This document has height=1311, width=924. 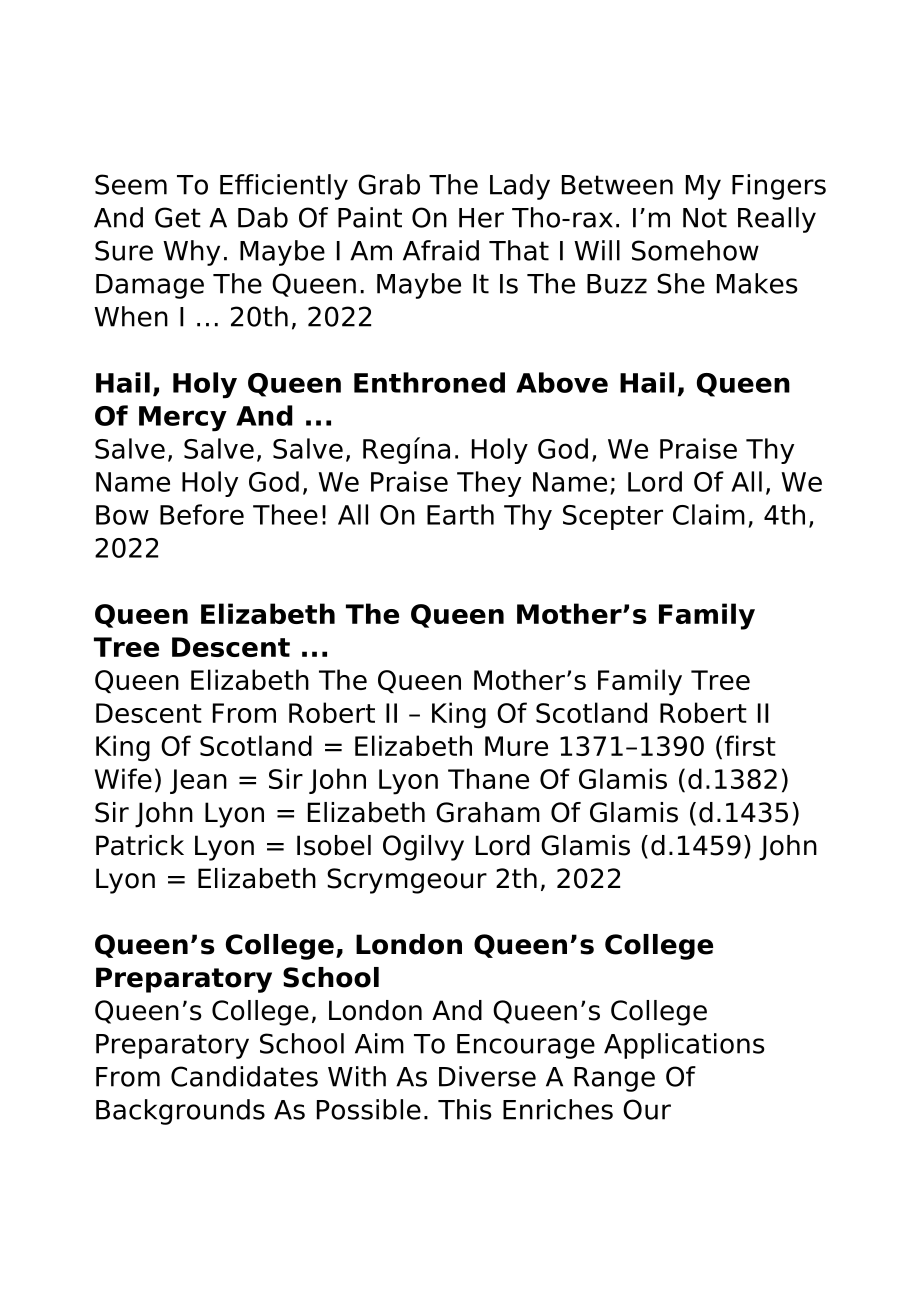 What do you see at coordinates (178, 217) in the document?
I see `Get` at bounding box center [178, 217].
